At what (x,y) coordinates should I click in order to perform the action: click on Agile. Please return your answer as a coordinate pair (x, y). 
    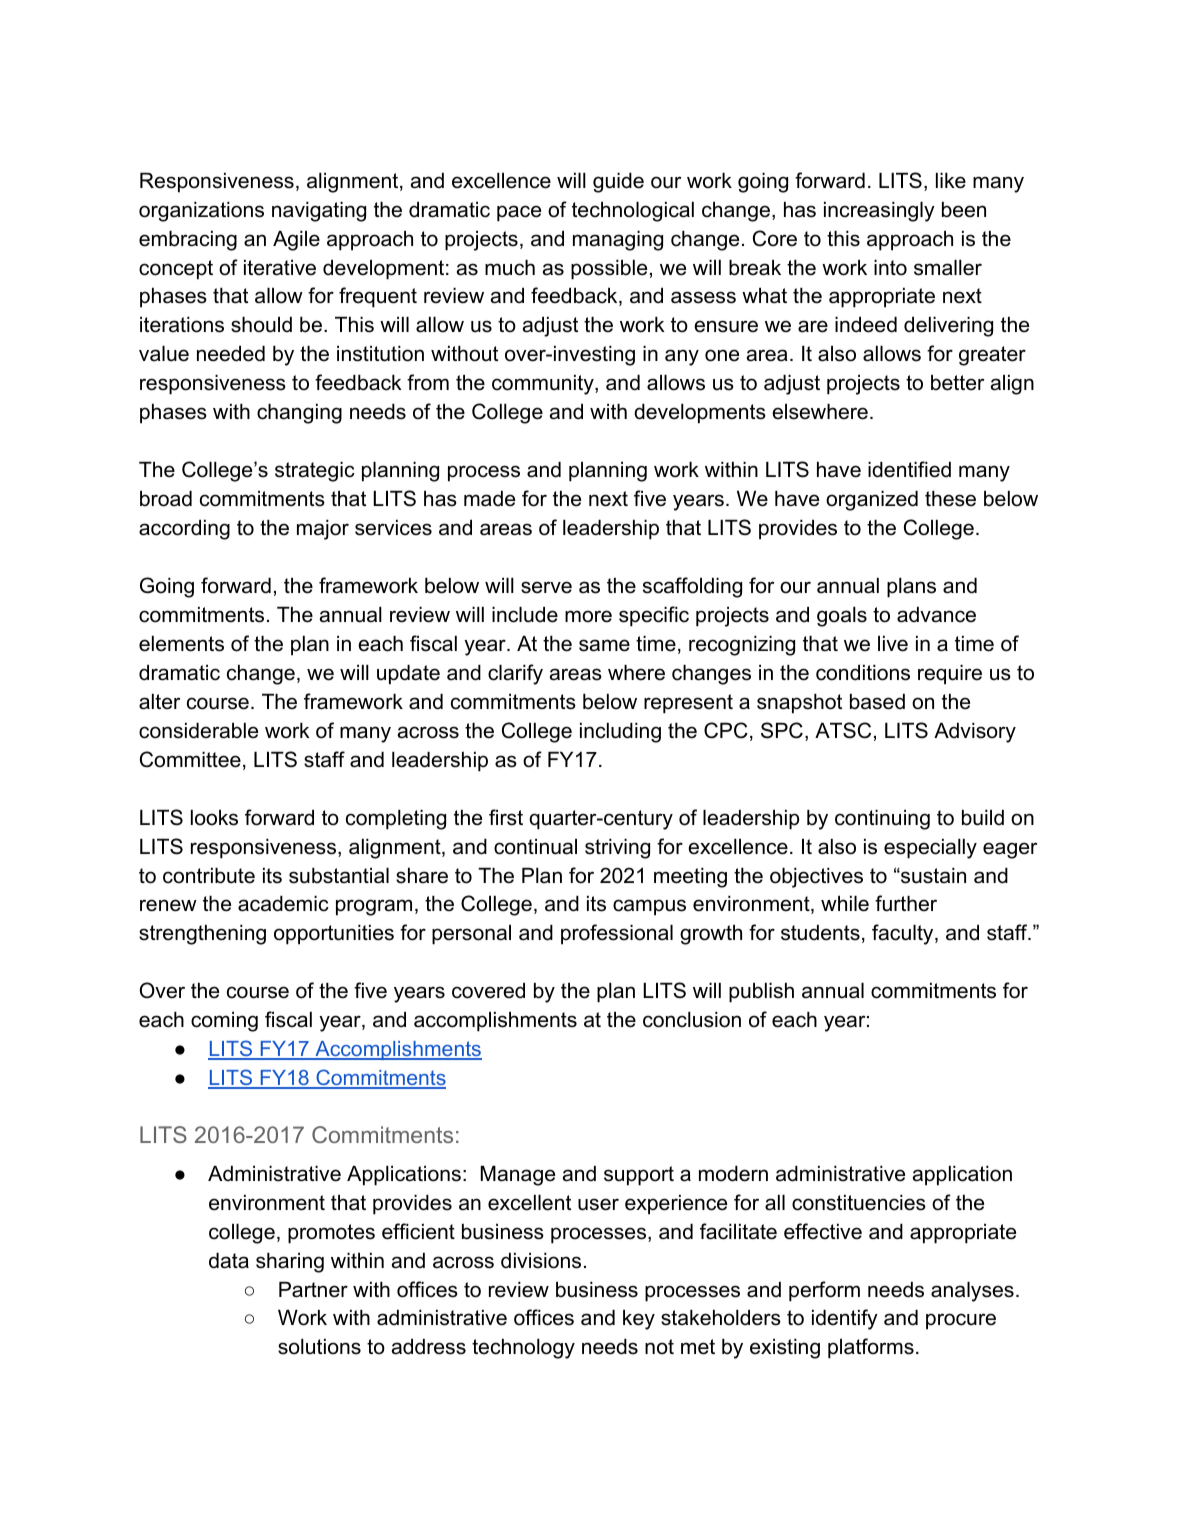
    Looking at the image, I should click on (296, 241).
